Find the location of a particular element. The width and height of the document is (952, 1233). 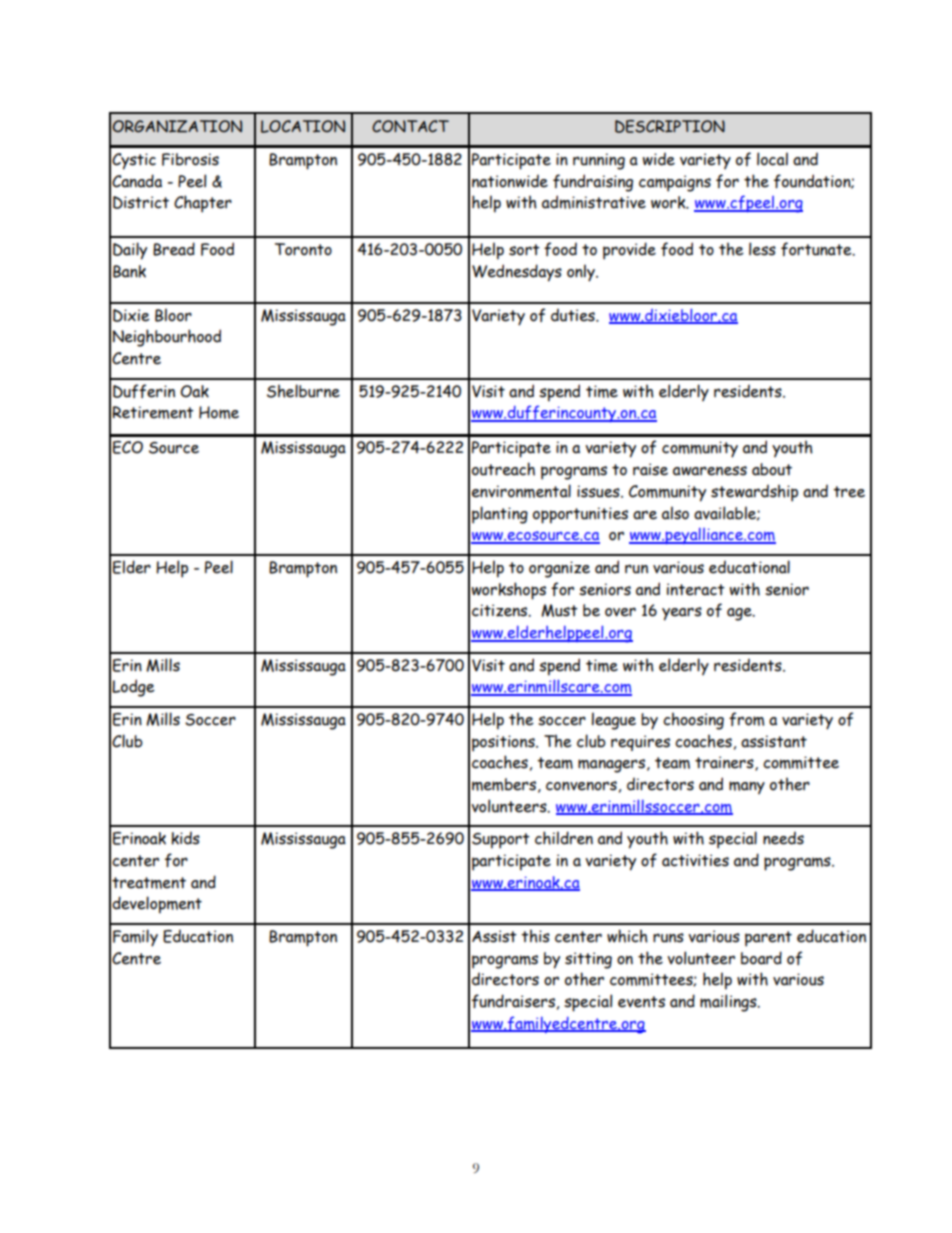

CONTACT is located at coordinates (410, 126).
